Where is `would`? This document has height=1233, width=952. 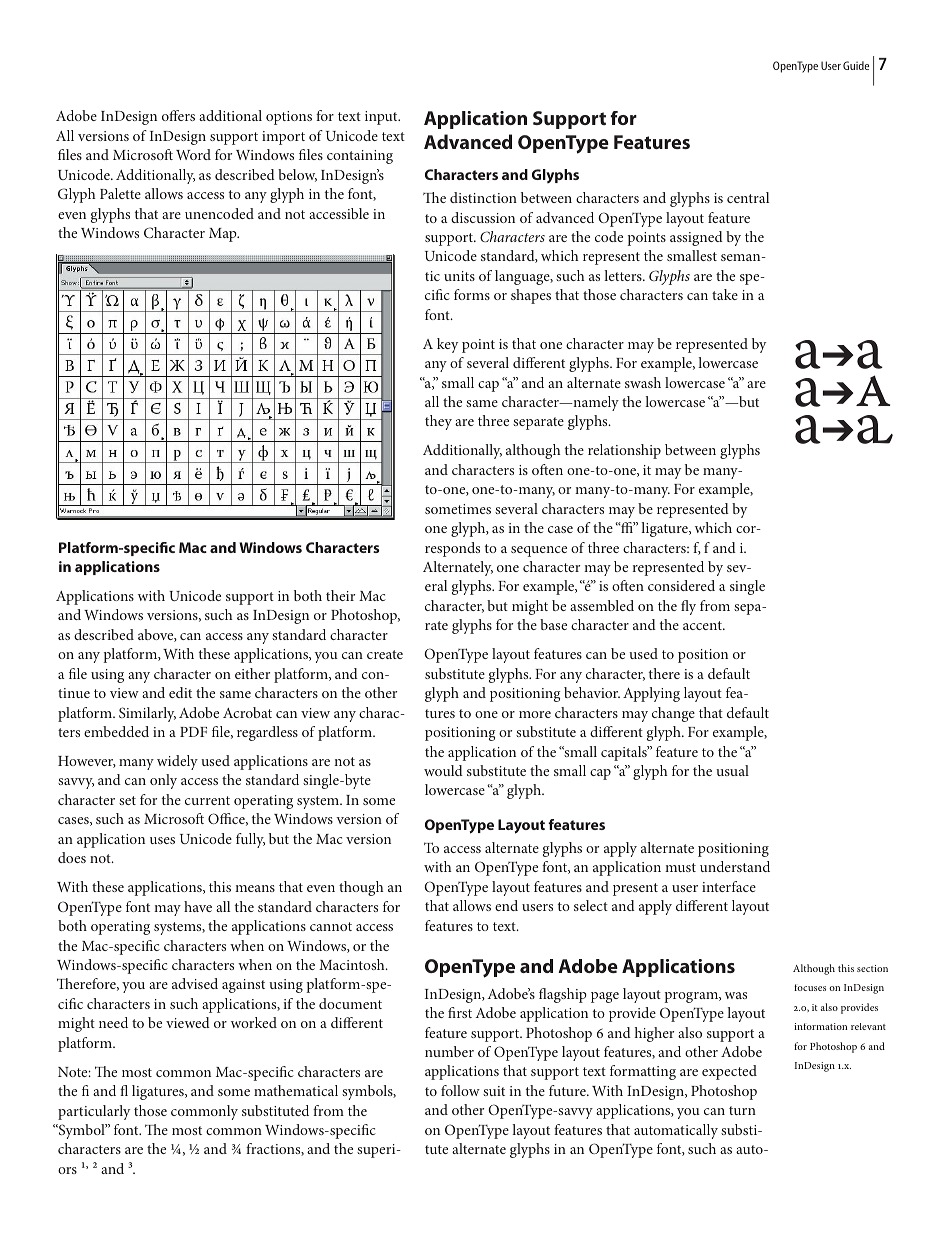 would is located at coordinates (443, 770).
